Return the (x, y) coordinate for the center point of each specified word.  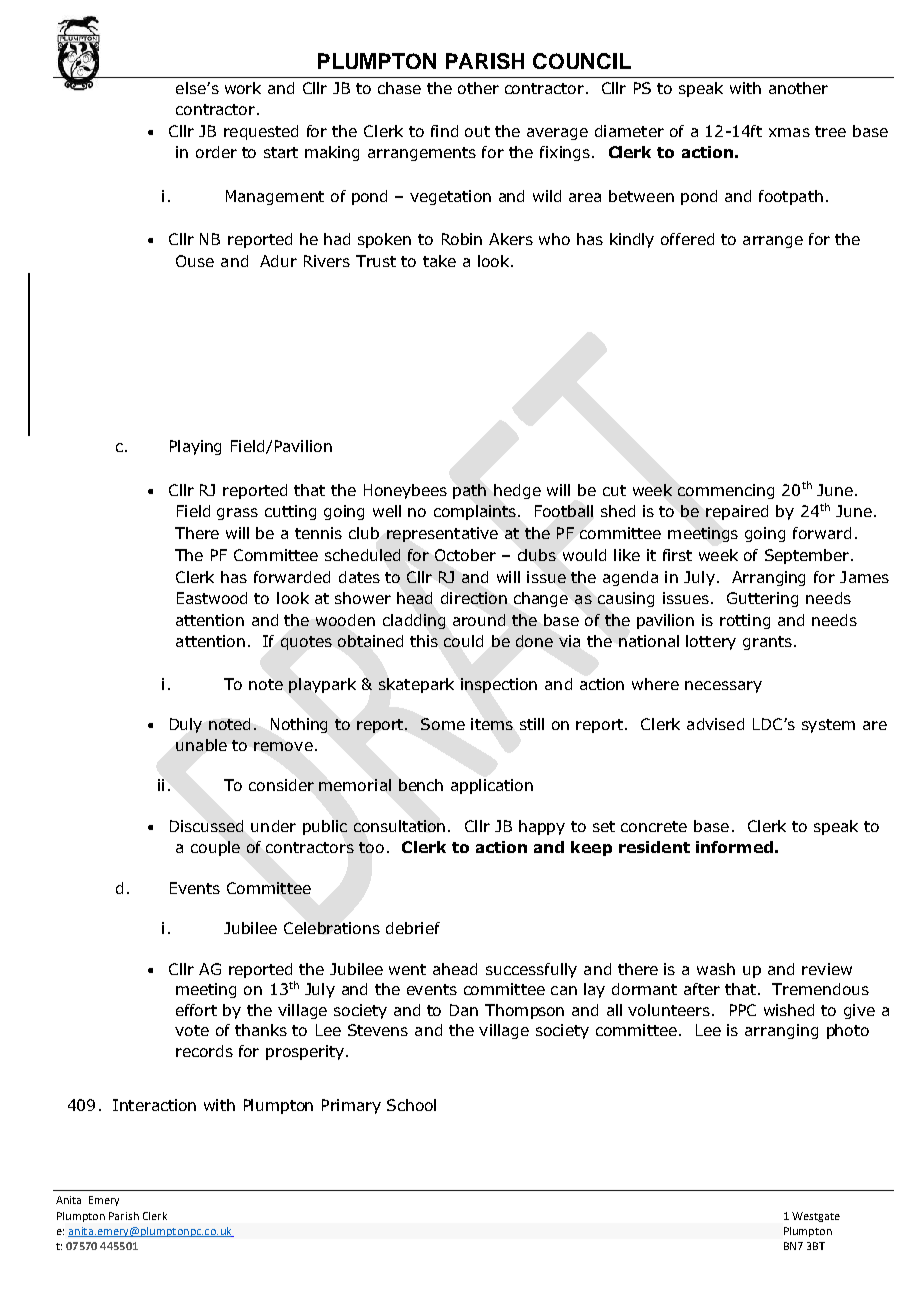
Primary (351, 1106)
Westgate (816, 1217)
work (243, 88)
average (557, 134)
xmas (789, 132)
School (411, 1105)
